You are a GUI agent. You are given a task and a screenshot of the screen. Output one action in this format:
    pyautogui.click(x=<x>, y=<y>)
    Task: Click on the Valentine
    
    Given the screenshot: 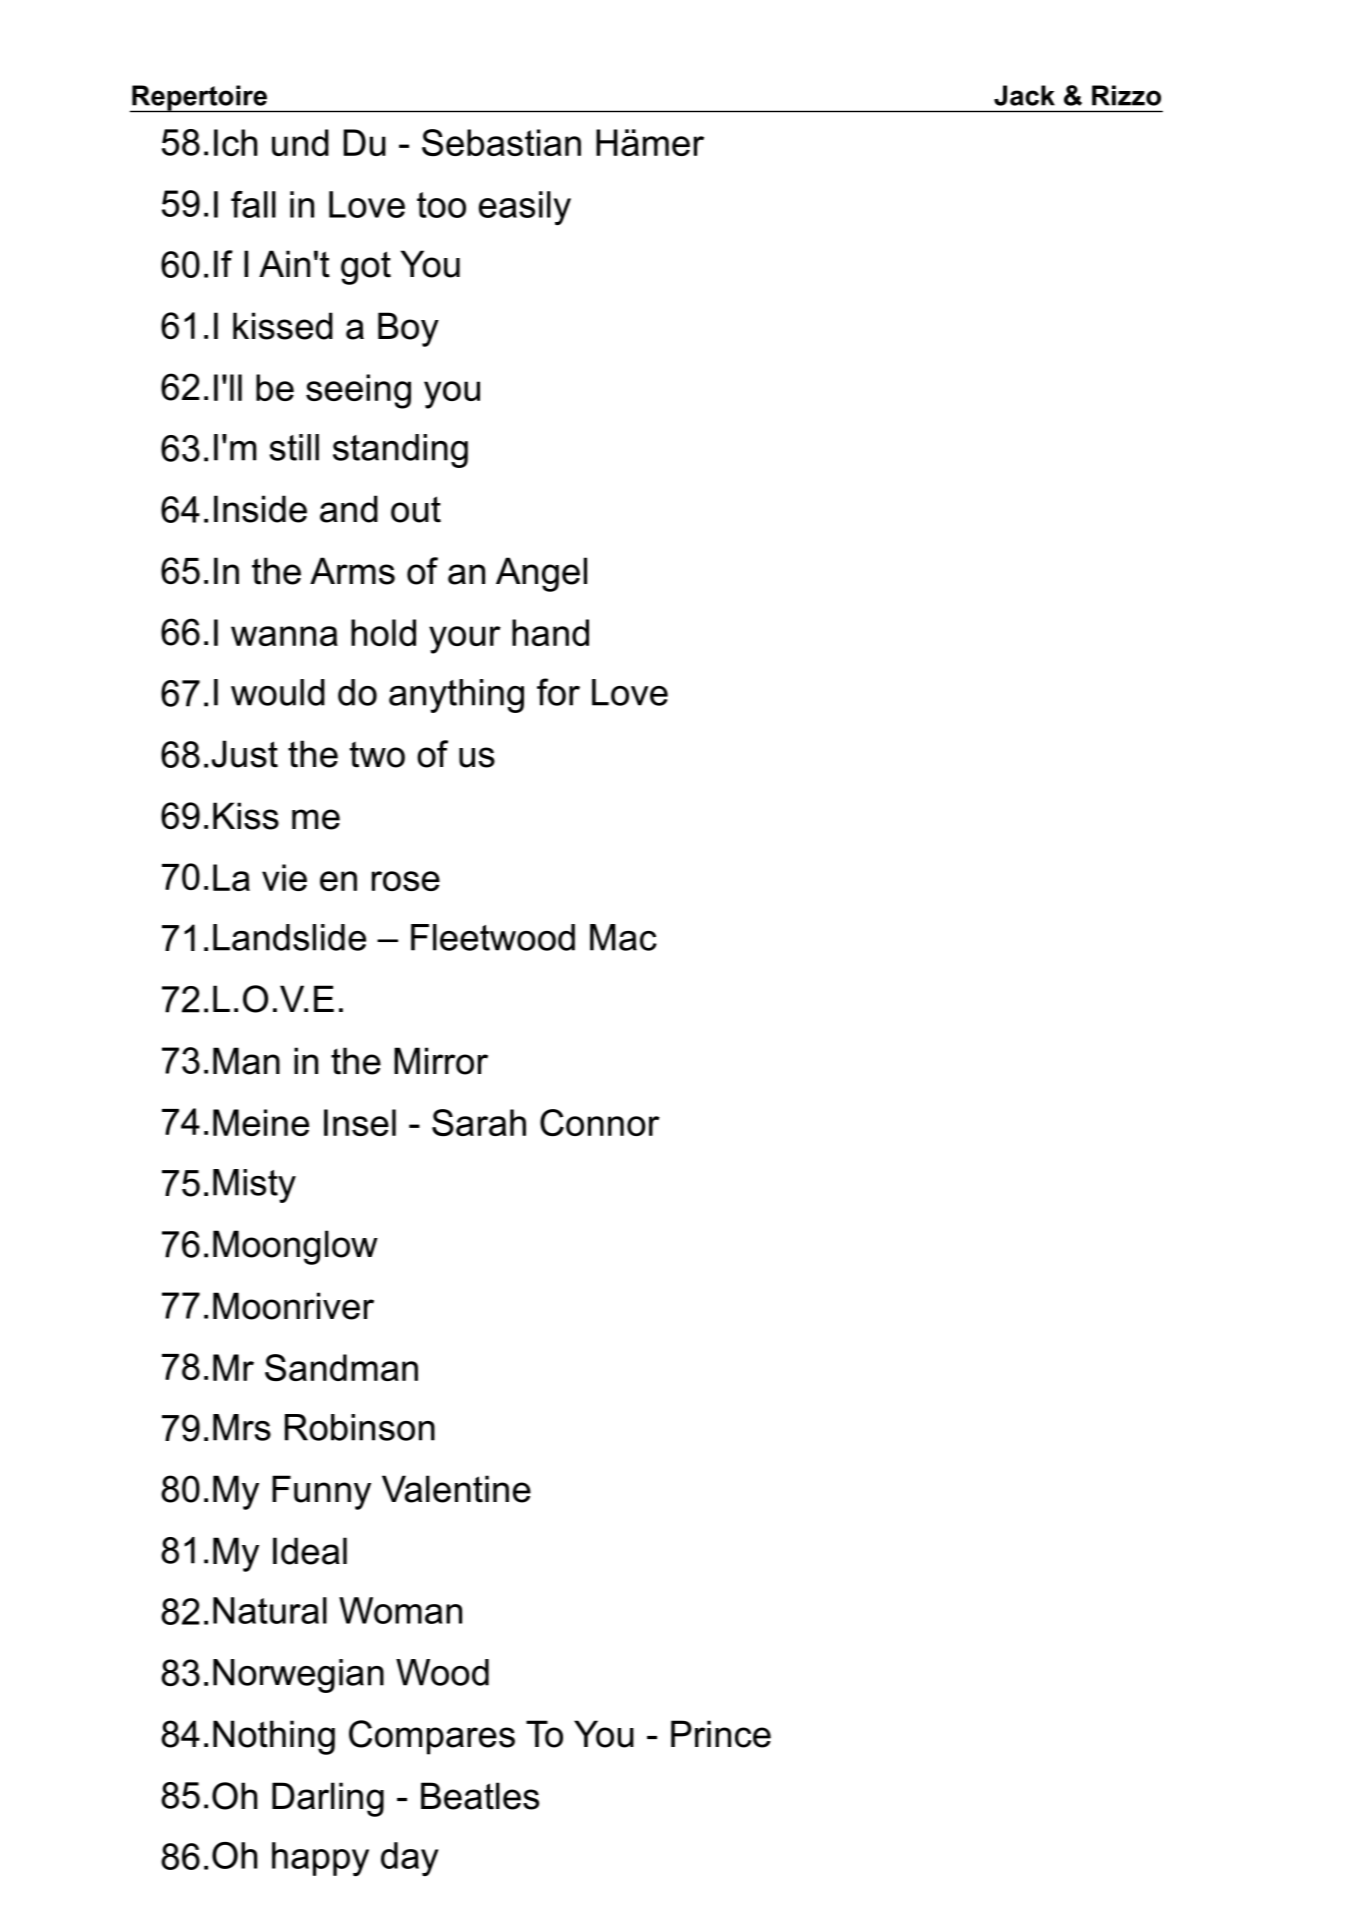 What is the action you would take?
    pyautogui.click(x=456, y=1489)
